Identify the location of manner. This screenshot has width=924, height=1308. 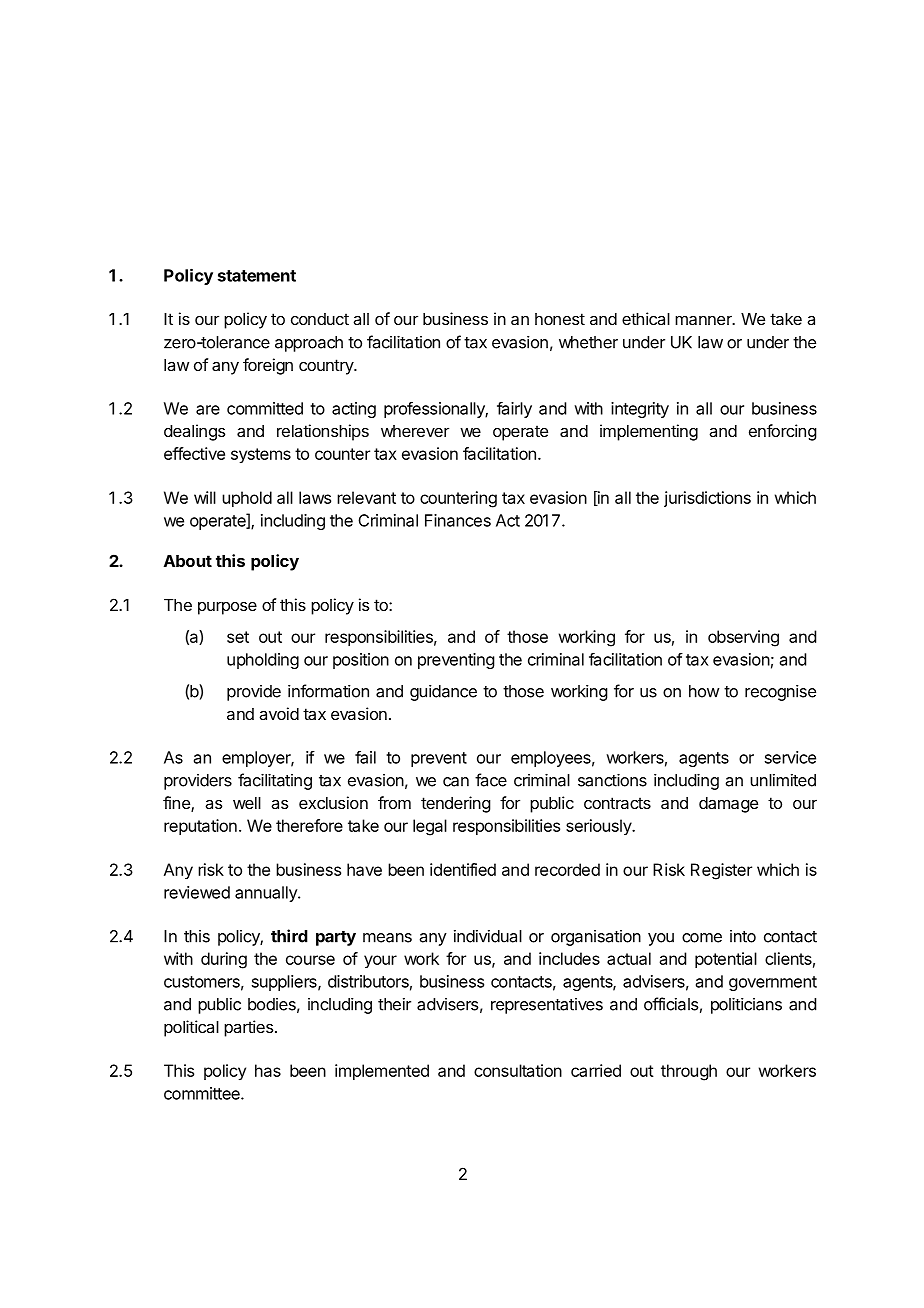
(704, 320).
